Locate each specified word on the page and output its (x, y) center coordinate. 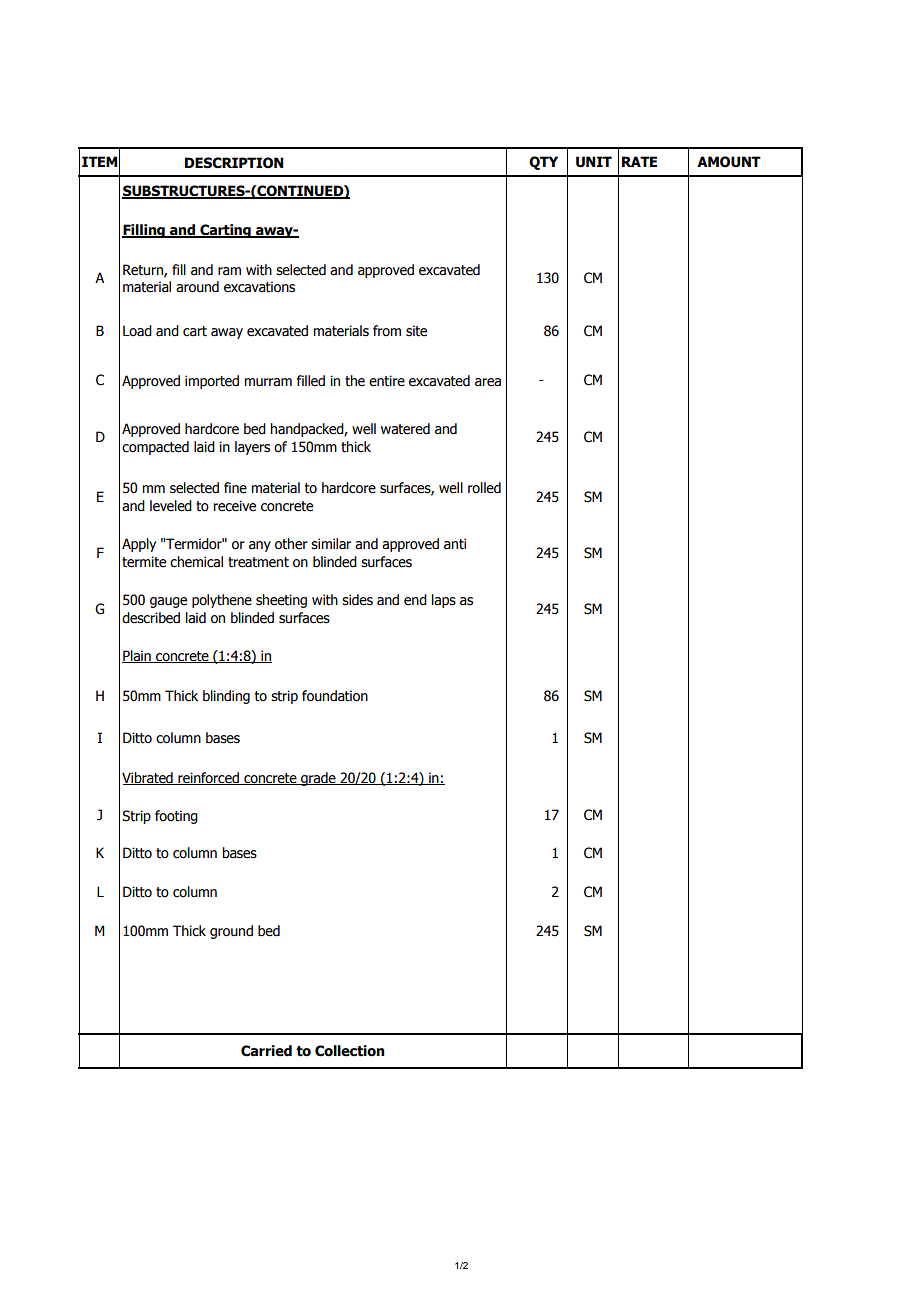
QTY (543, 163)
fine (235, 488)
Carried (266, 1051)
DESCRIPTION (234, 163)
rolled (484, 488)
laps (444, 601)
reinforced (208, 778)
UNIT (594, 162)
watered (405, 429)
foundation (335, 696)
